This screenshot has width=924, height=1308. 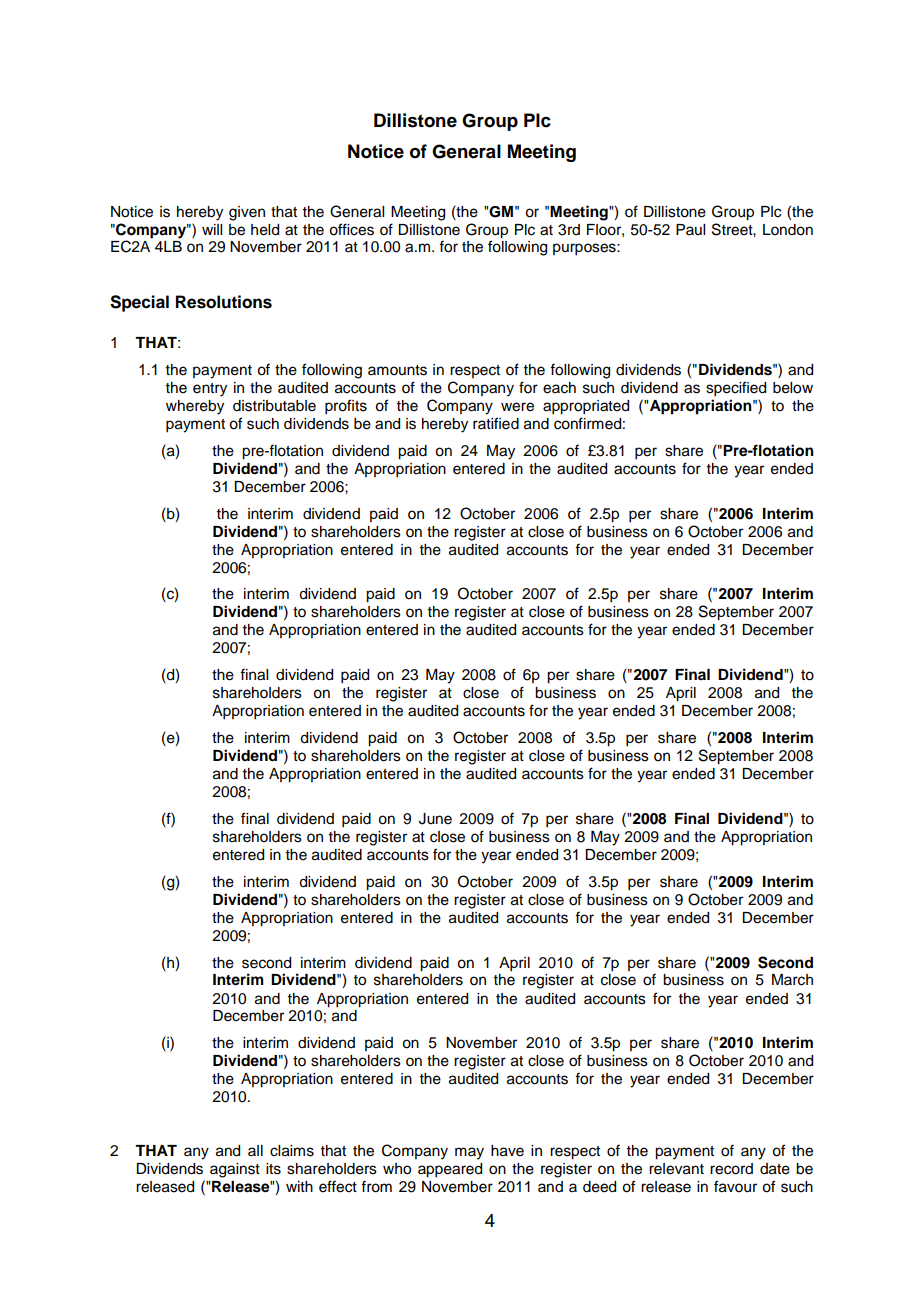 What do you see at coordinates (450, 1170) in the screenshot?
I see `appeared` at bounding box center [450, 1170].
